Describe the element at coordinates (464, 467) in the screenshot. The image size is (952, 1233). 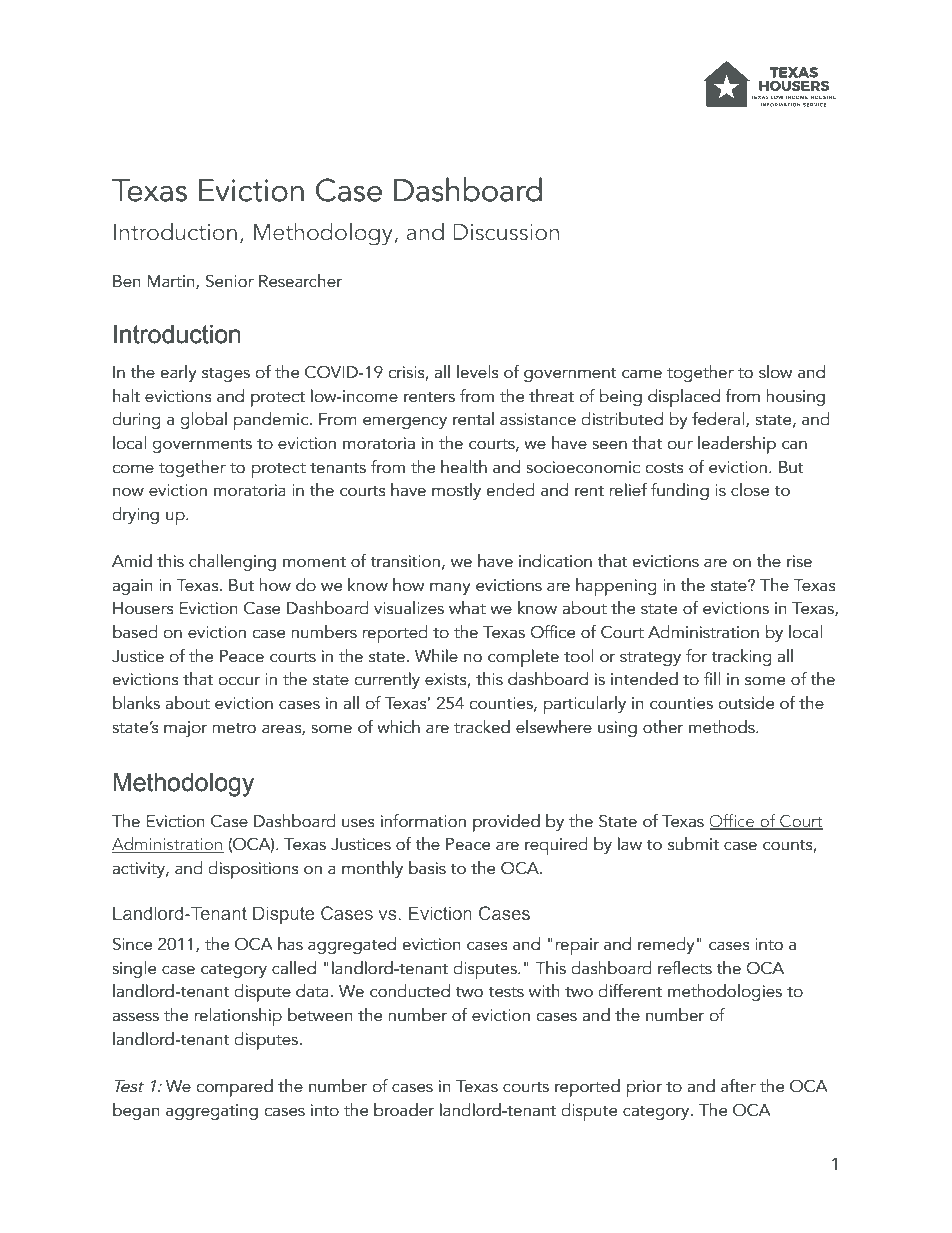
I see `health` at that location.
